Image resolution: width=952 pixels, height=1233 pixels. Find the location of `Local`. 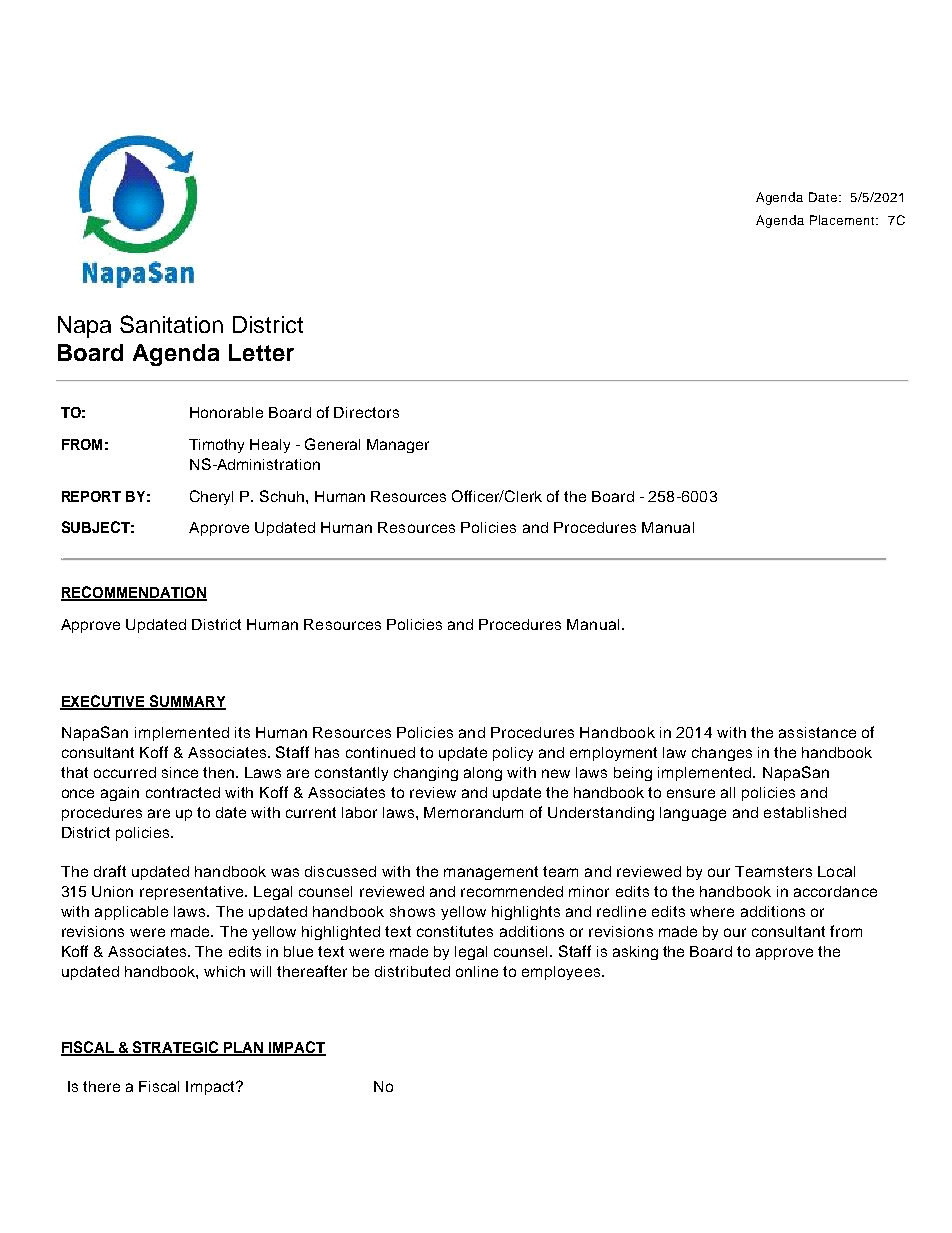

Local is located at coordinates (836, 871).
